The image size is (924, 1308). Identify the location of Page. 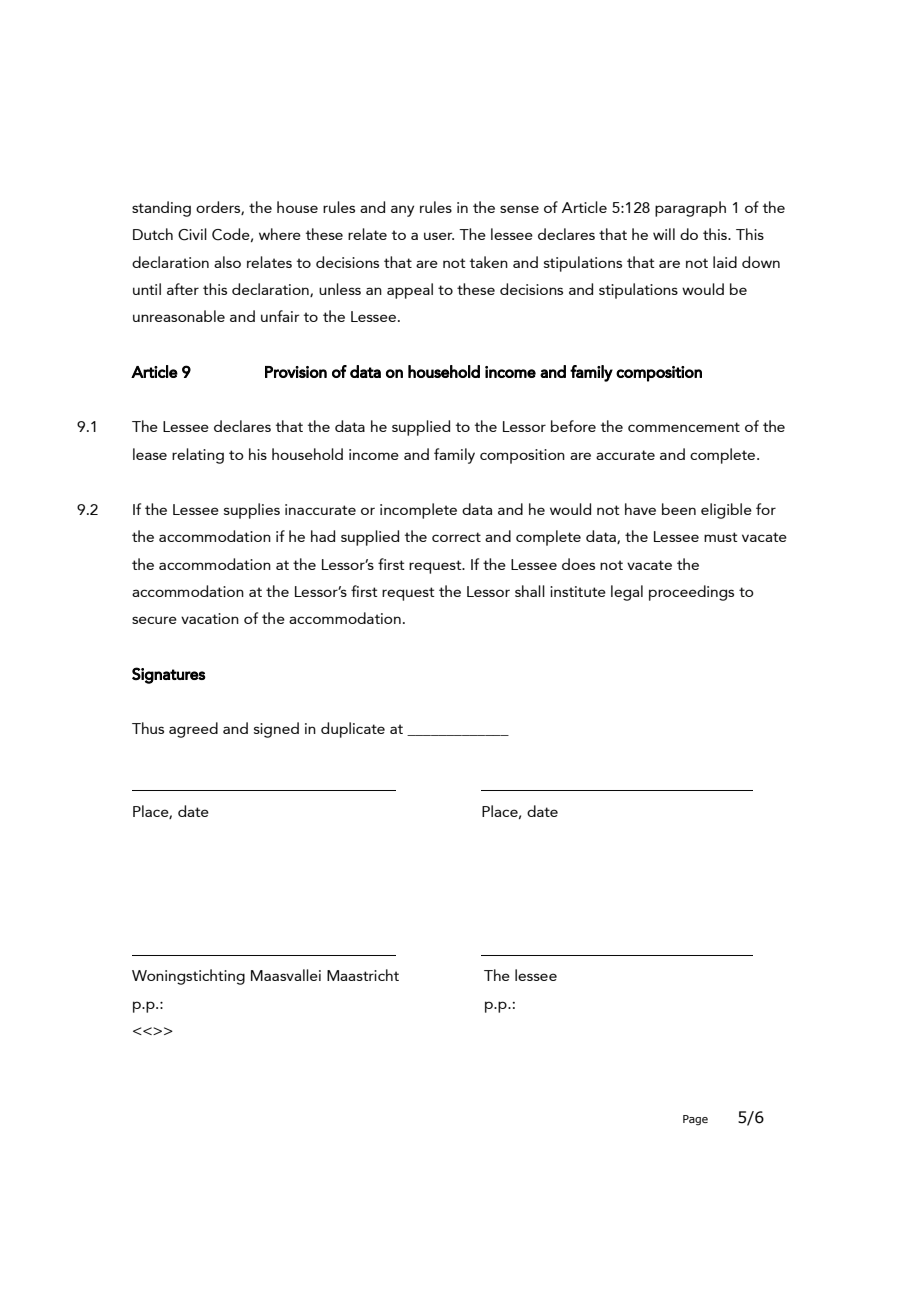
(695, 1120).
